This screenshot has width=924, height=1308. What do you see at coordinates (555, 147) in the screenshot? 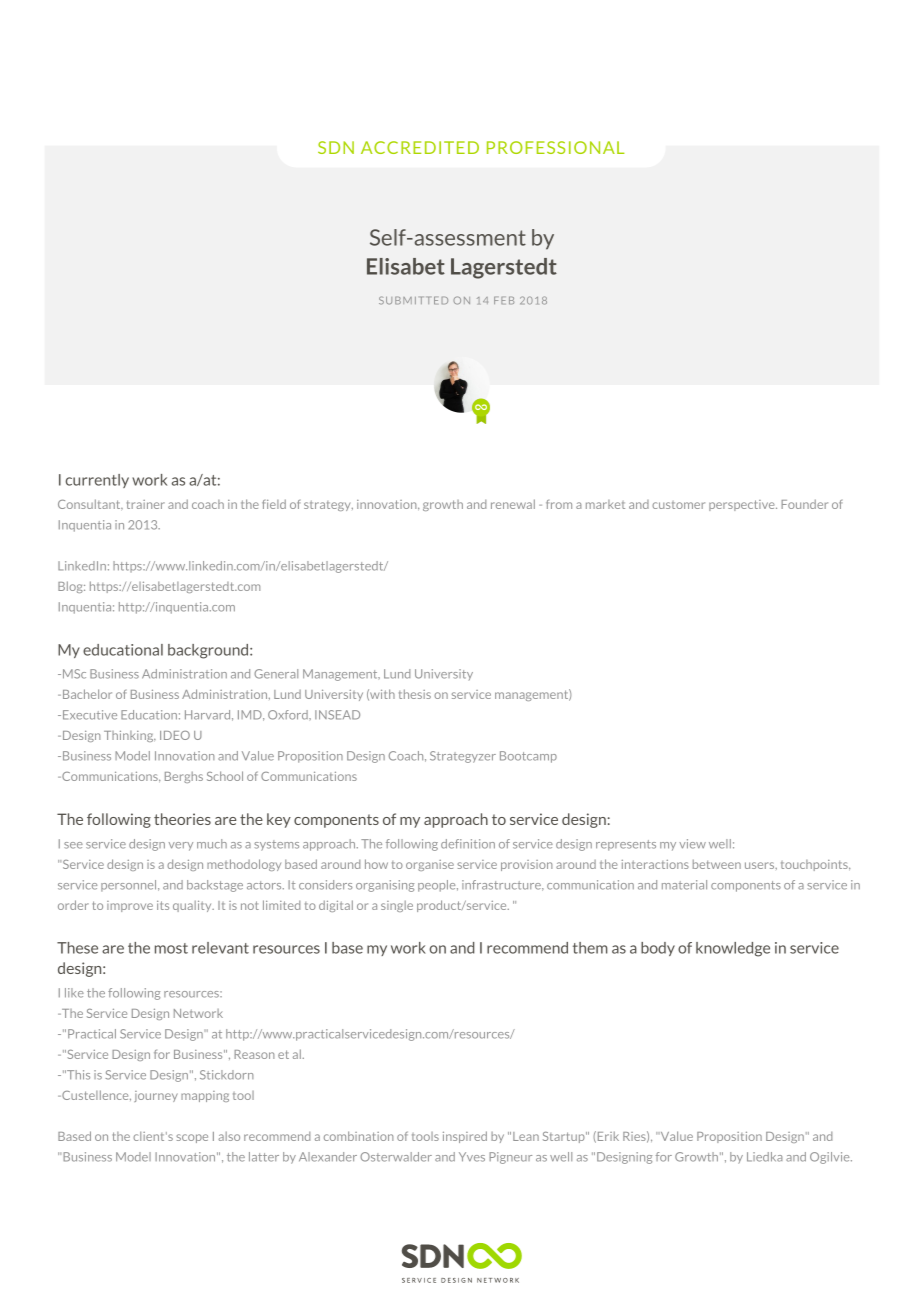
I see `PROFESSIONAL` at bounding box center [555, 147].
